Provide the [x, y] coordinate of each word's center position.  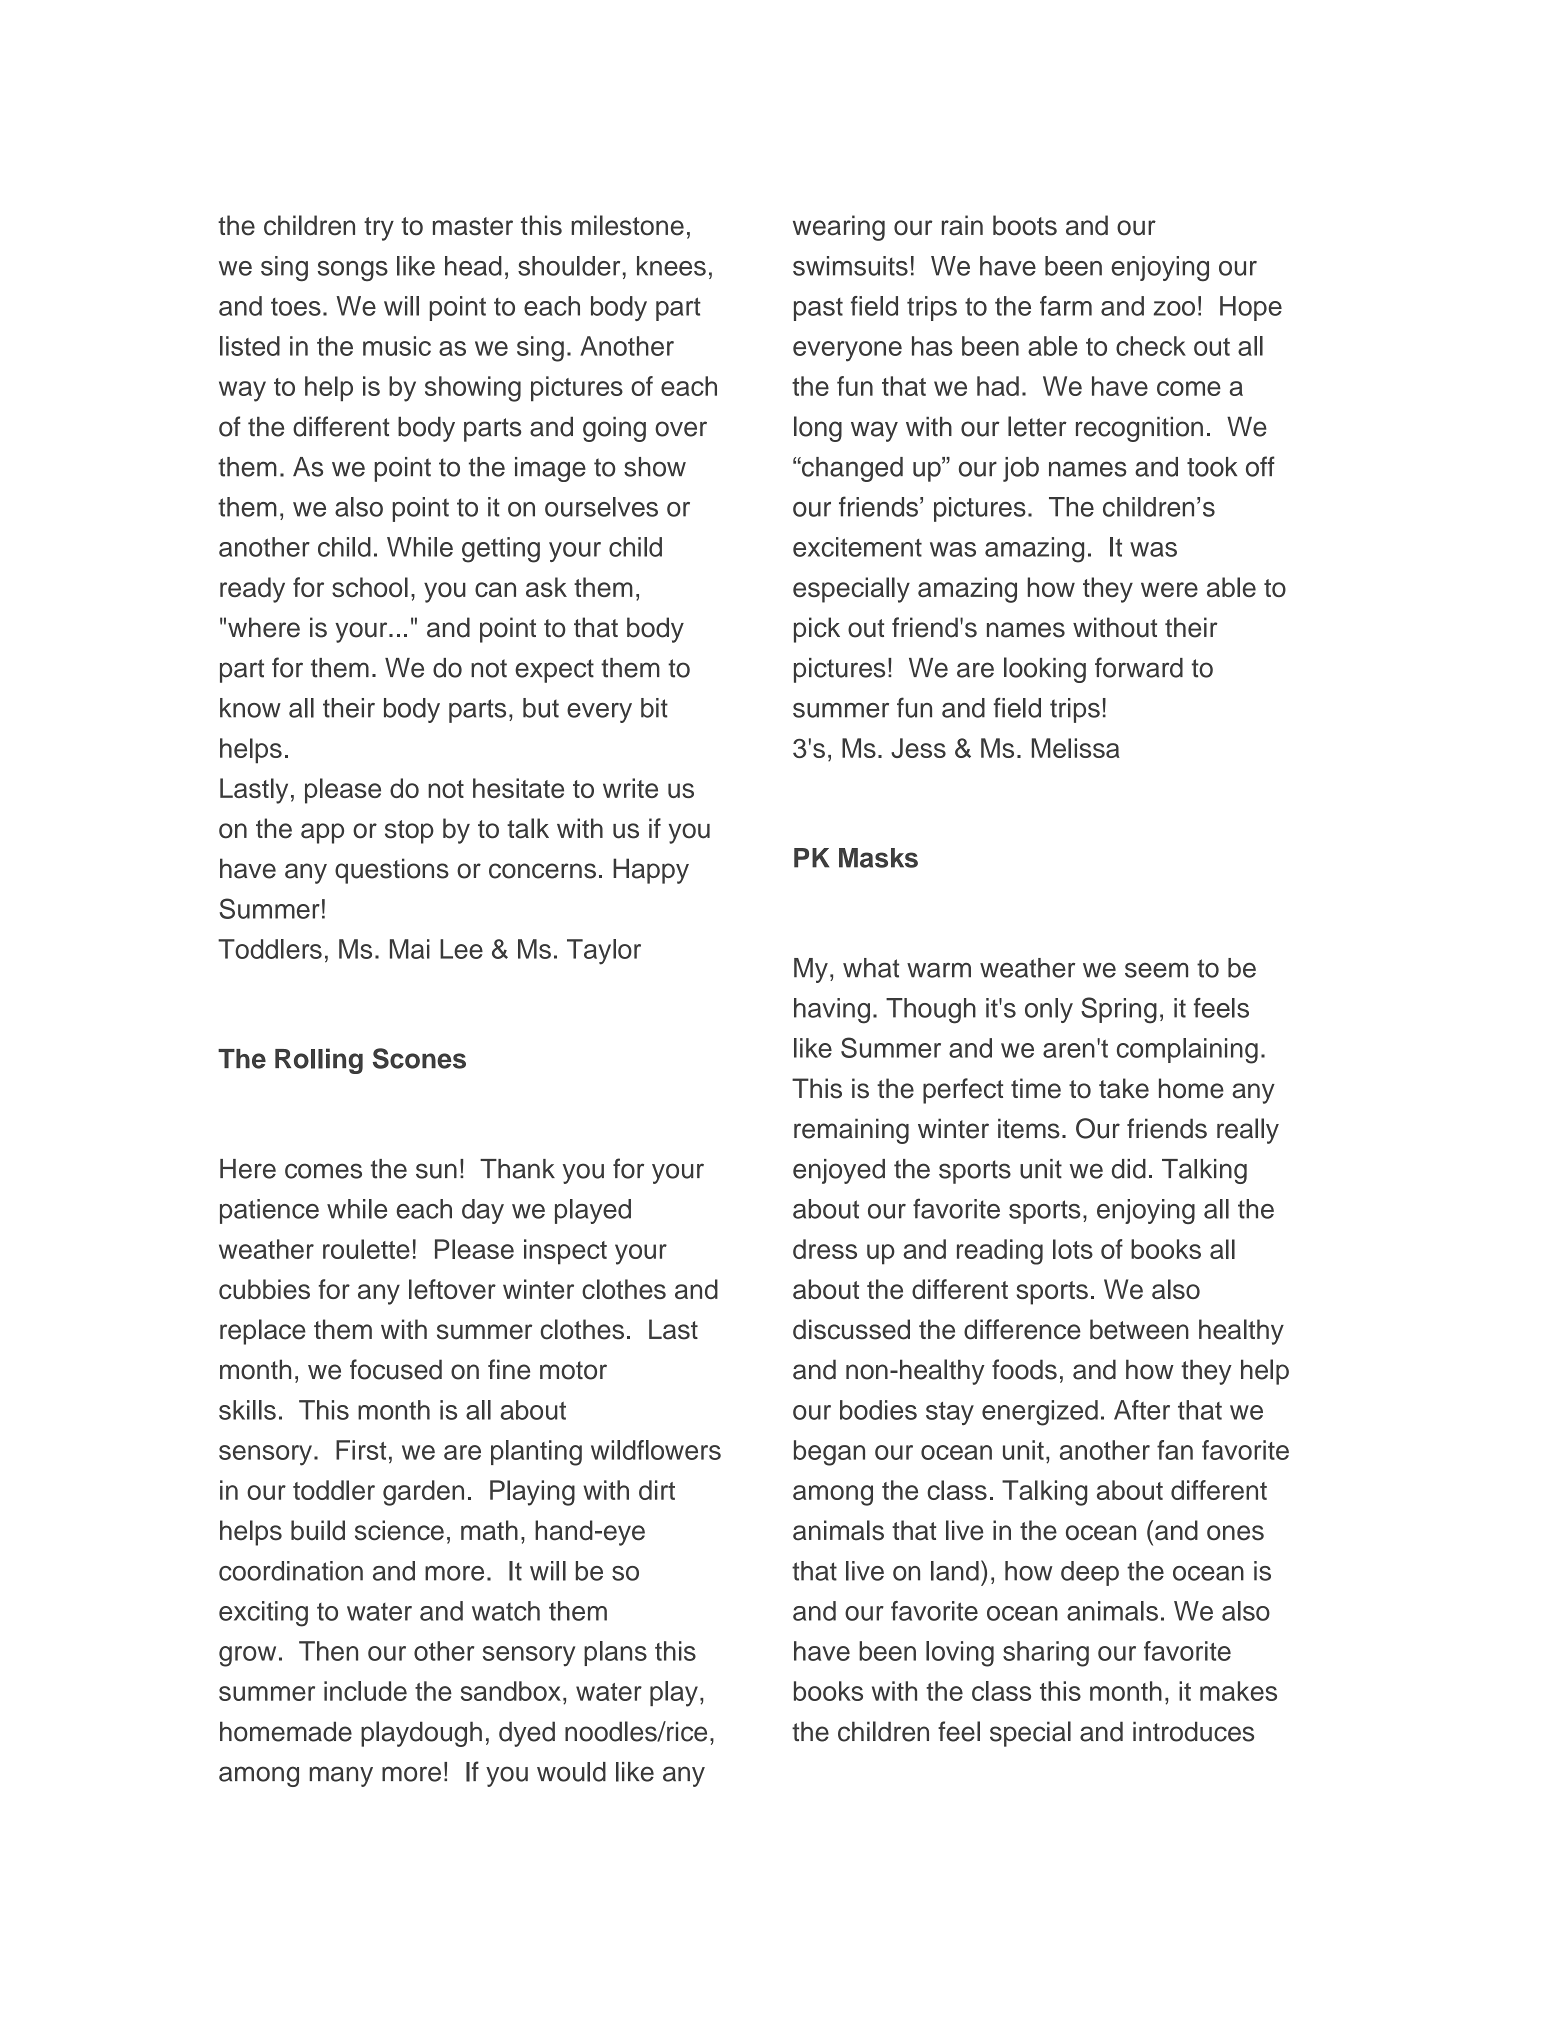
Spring [1119, 1010]
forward [1139, 667]
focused [396, 1369]
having [832, 1011]
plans [615, 1653]
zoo [1174, 308]
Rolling [319, 1061]
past [818, 309]
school [370, 587]
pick [817, 630]
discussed [851, 1329]
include [365, 1691]
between [1139, 1329]
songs [353, 271]
